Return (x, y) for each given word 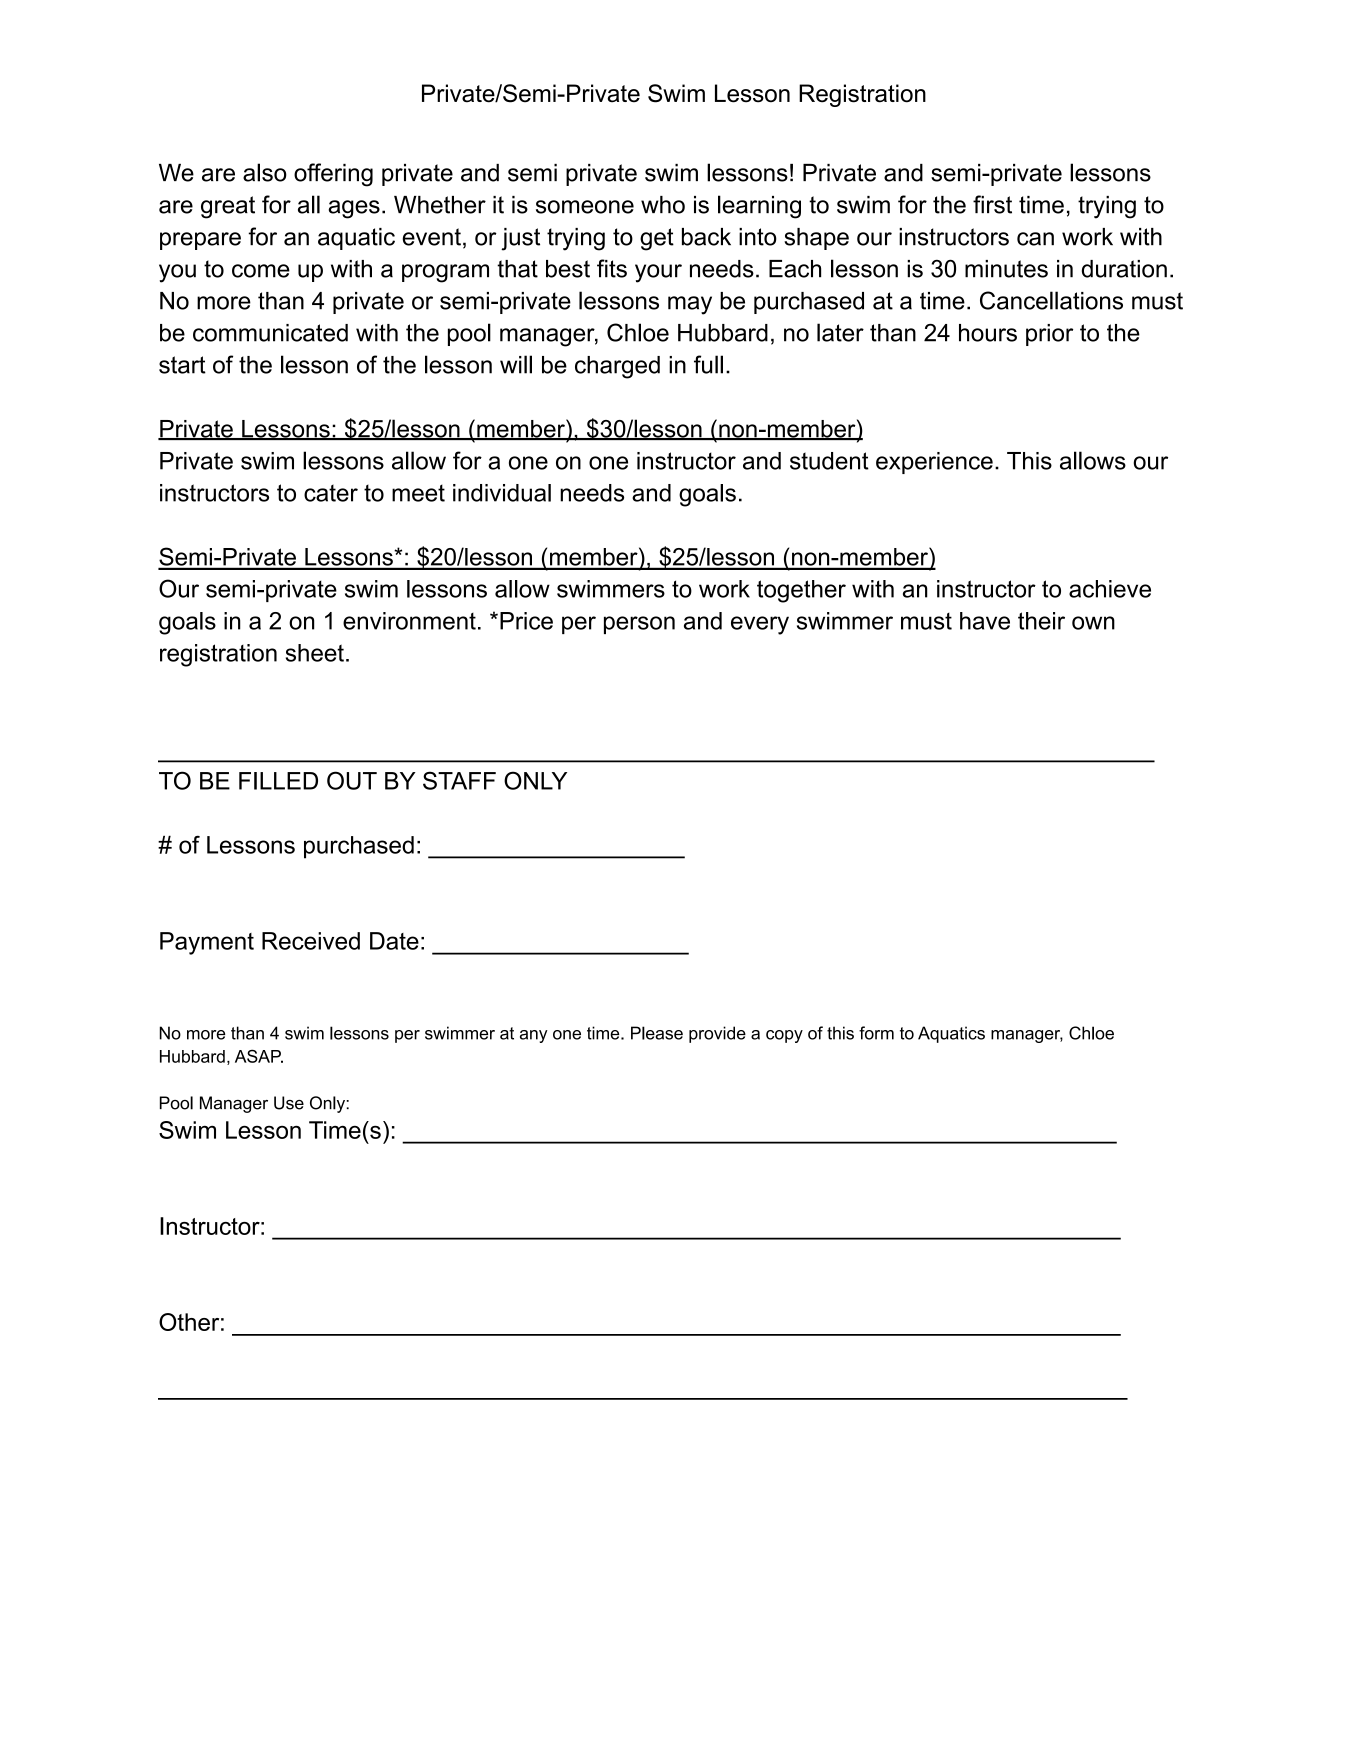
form (876, 1033)
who (663, 205)
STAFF (459, 780)
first (992, 204)
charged (617, 367)
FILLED (278, 781)
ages (354, 209)
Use (289, 1103)
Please (657, 1033)
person (639, 625)
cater (331, 493)
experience (934, 463)
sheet (315, 653)
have (985, 621)
